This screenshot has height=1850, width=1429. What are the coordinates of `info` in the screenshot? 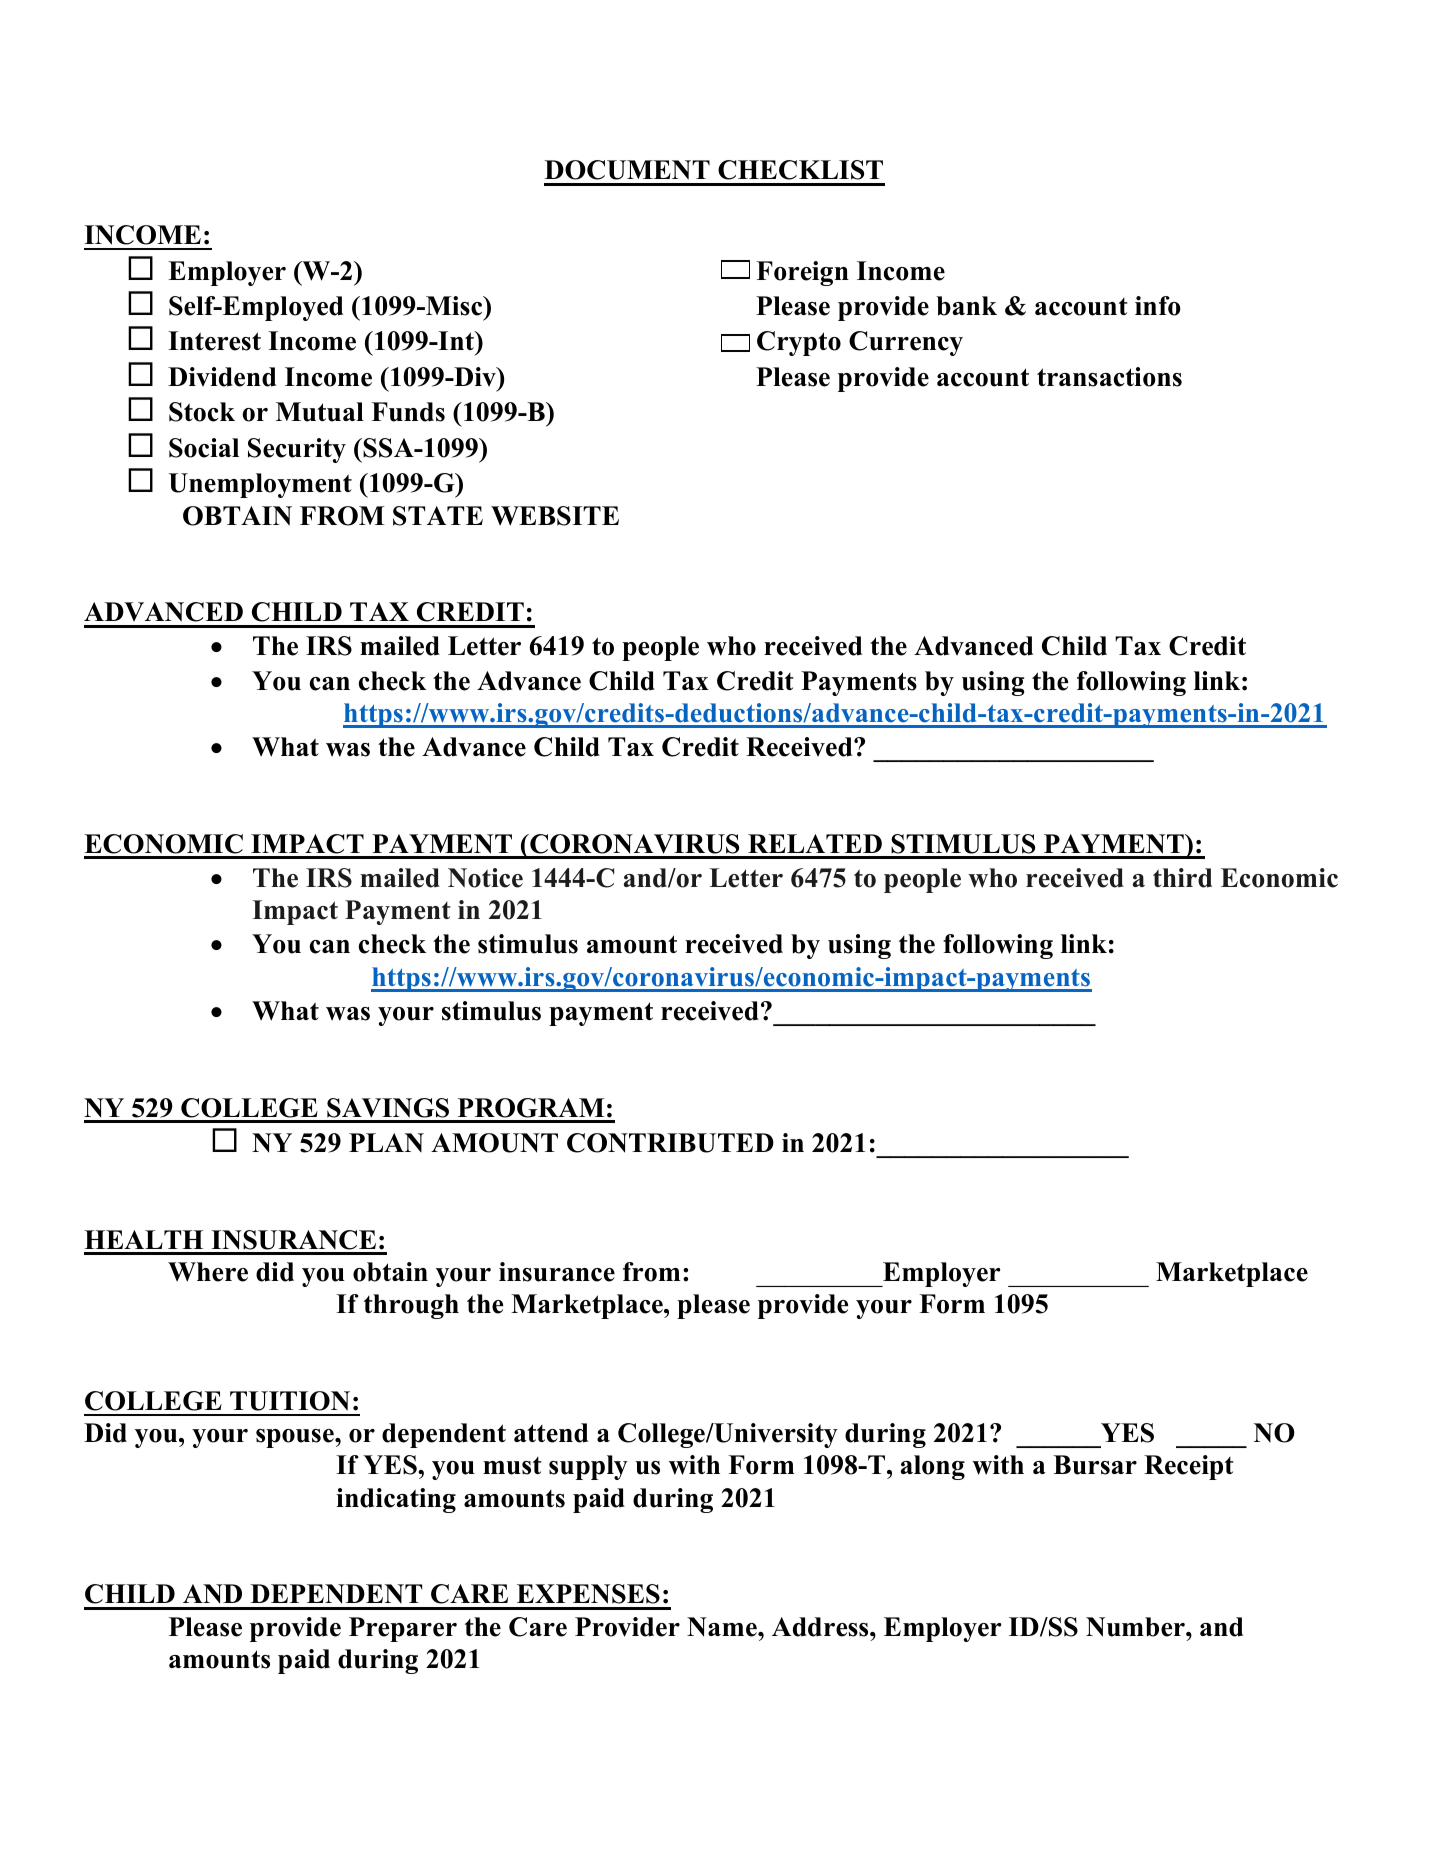 It's located at (1158, 306).
